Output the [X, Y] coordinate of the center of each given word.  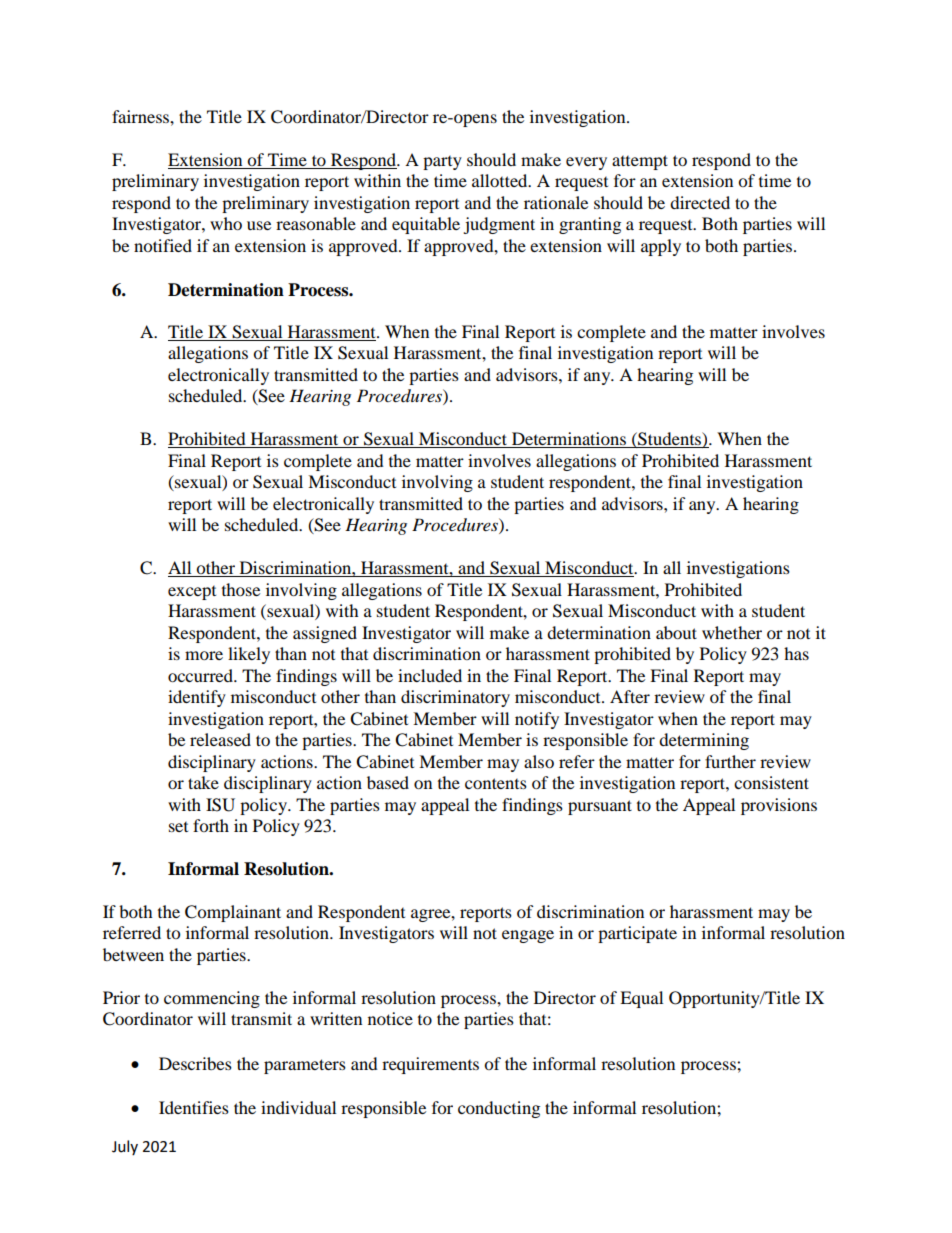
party [442, 163]
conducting [499, 1109]
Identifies [194, 1107]
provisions [779, 806]
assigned [325, 634]
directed [700, 202]
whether [732, 632]
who [226, 223]
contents [496, 783]
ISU [220, 805]
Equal [641, 999]
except [192, 593]
